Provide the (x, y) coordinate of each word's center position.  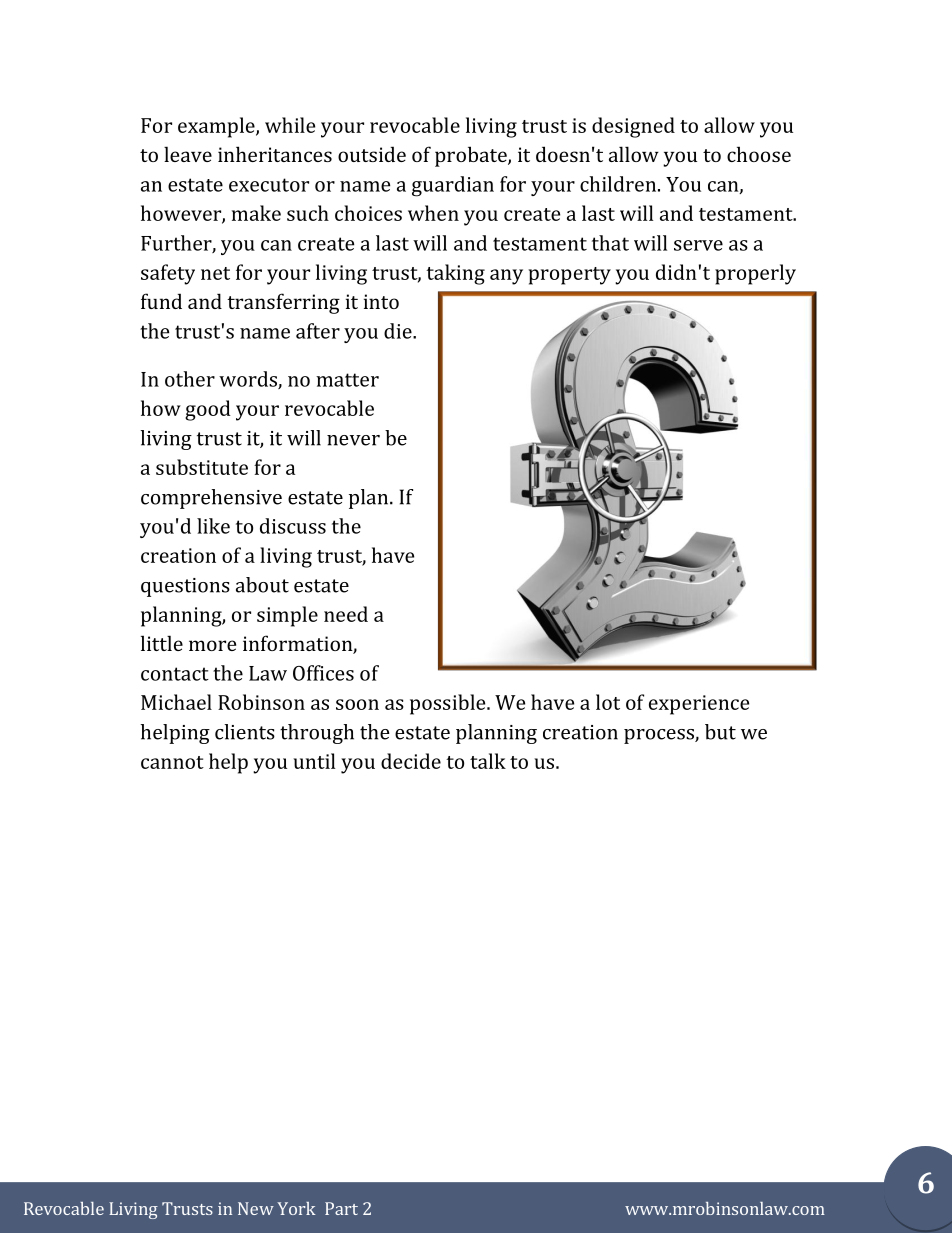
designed (633, 127)
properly (755, 274)
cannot (172, 762)
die (399, 331)
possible (449, 704)
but (720, 732)
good (208, 410)
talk (488, 761)
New (256, 1208)
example (217, 127)
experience (699, 705)
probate (472, 156)
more (212, 645)
